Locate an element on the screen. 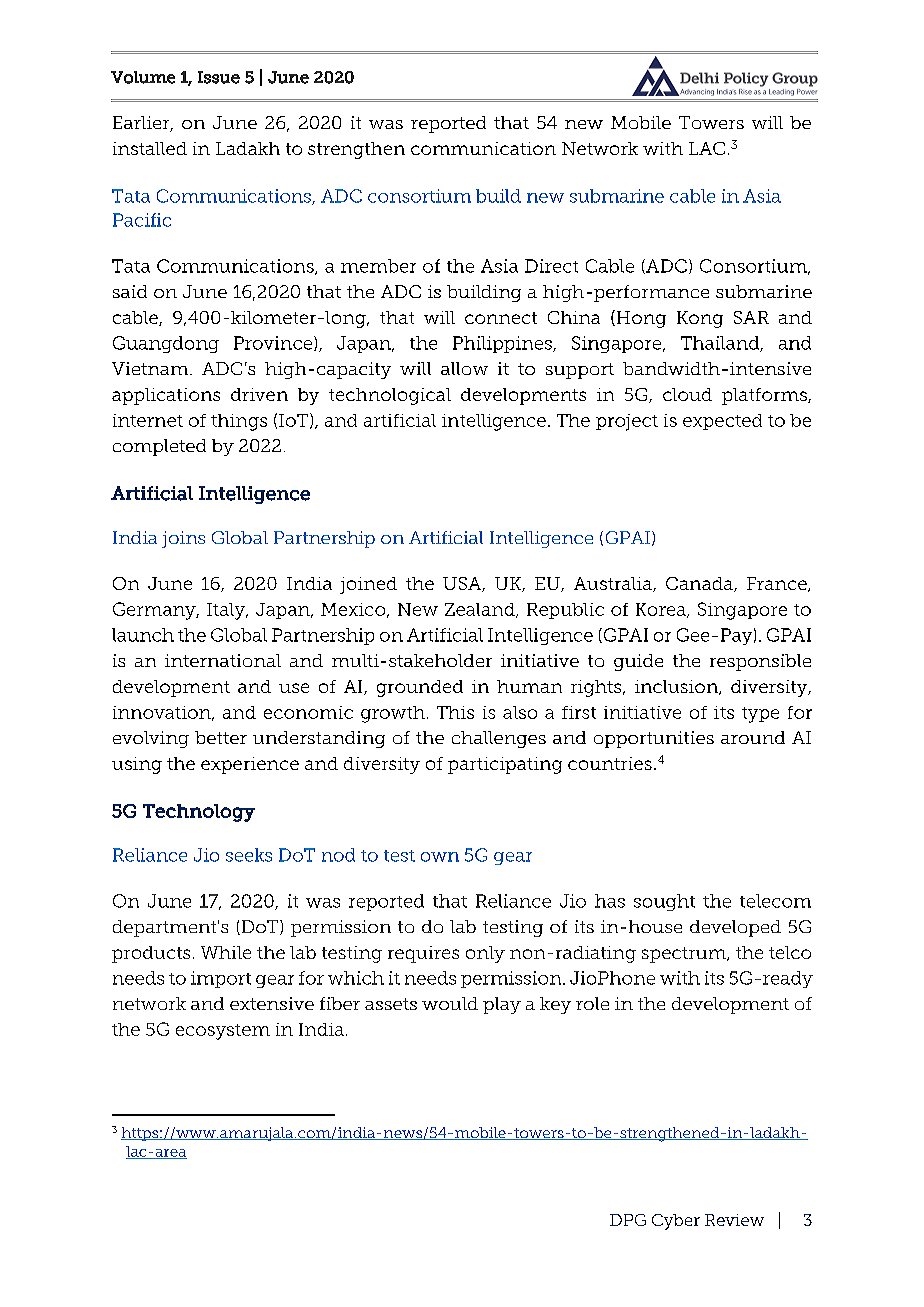 The image size is (924, 1307). While is located at coordinates (226, 952).
